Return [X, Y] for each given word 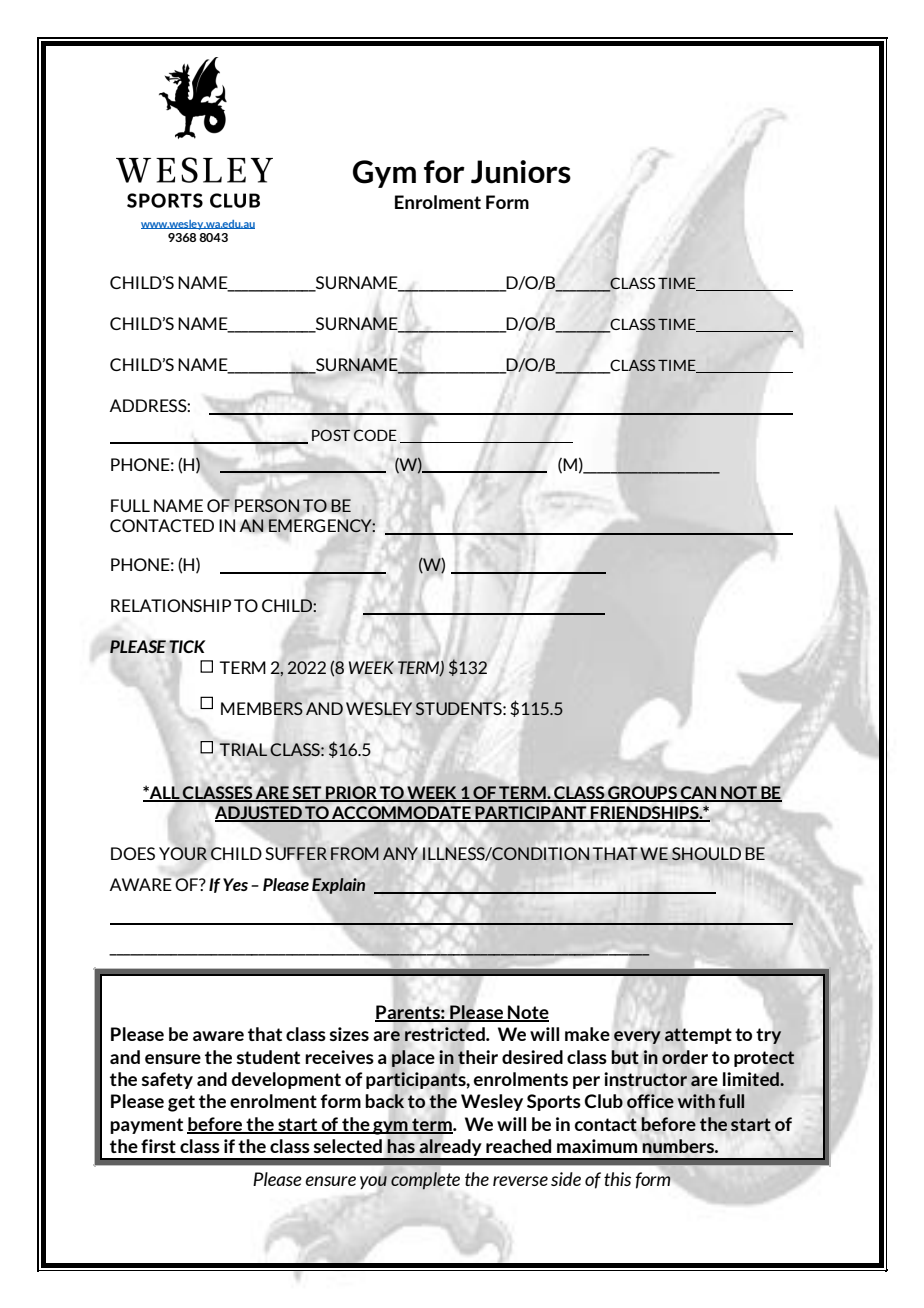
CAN [698, 793]
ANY [400, 853]
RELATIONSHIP [171, 605]
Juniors [521, 172]
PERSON [267, 505]
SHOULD [706, 853]
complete [425, 1181]
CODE [375, 435]
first [158, 1146]
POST [331, 435]
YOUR [183, 853]
